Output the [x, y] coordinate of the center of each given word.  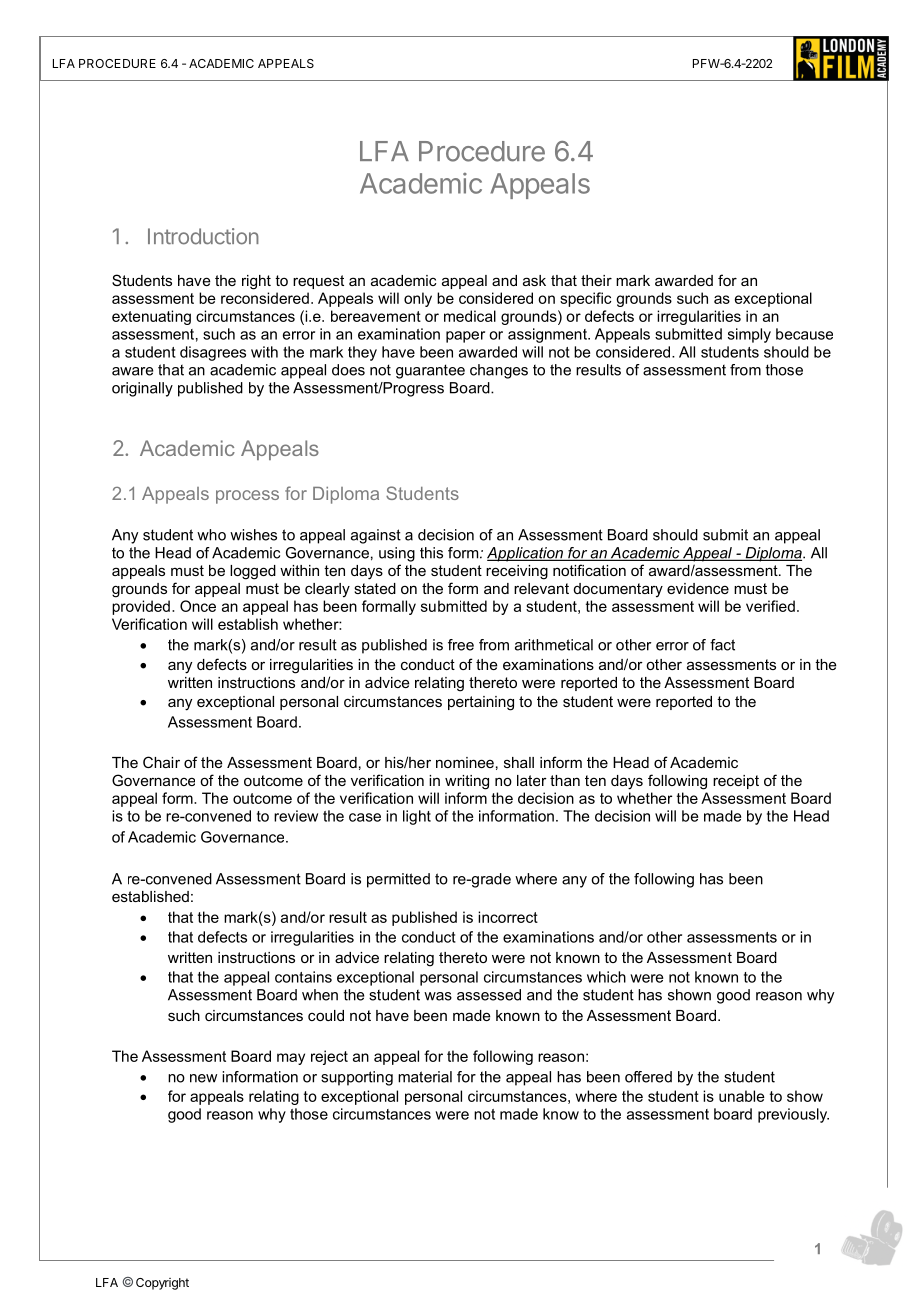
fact [722, 645]
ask [534, 280]
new [203, 1078]
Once [198, 606]
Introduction [203, 236]
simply [749, 335]
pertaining [481, 703]
